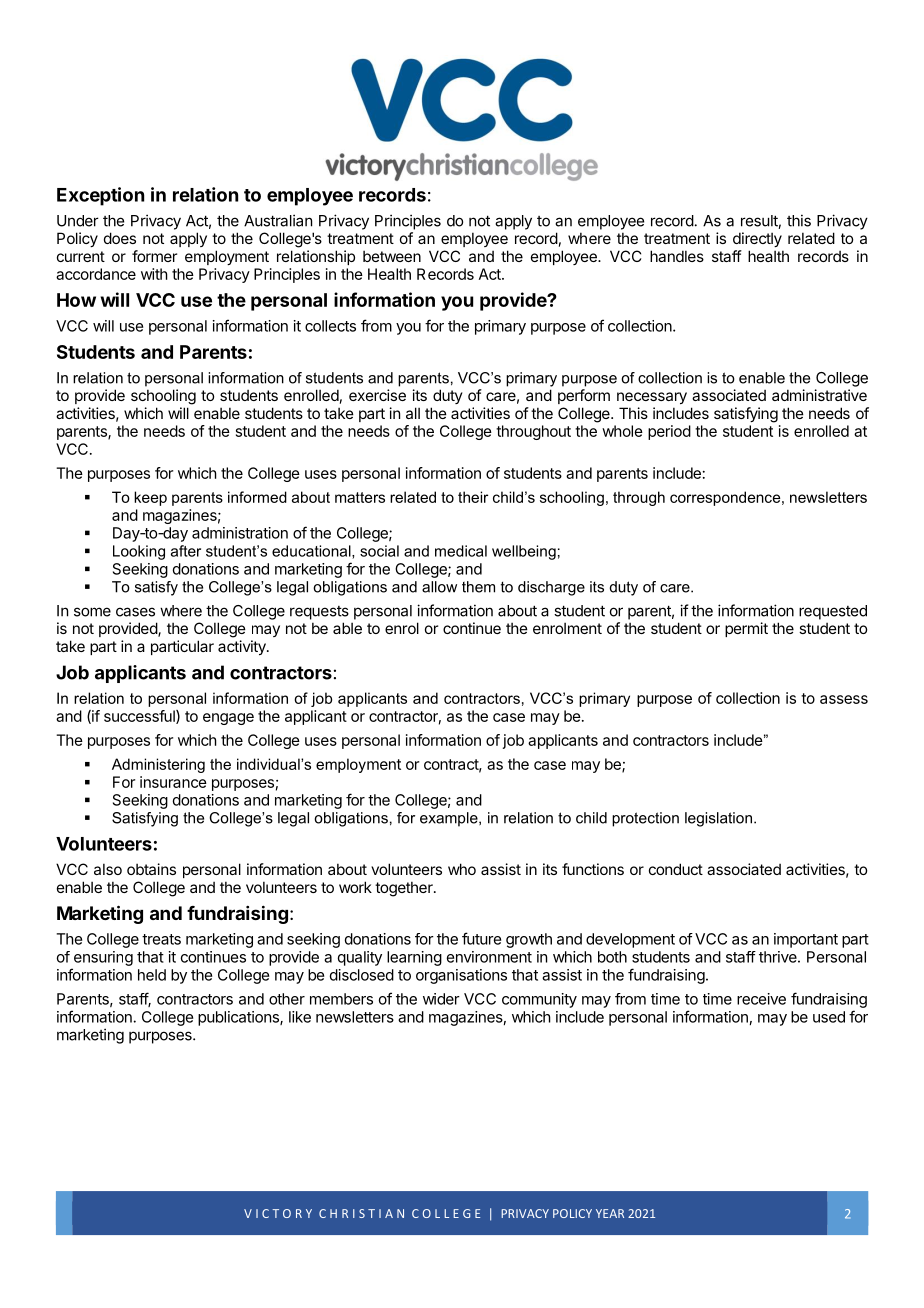 Image resolution: width=924 pixels, height=1308 pixels. Describe the element at coordinates (757, 239) in the screenshot. I see `directly` at that location.
